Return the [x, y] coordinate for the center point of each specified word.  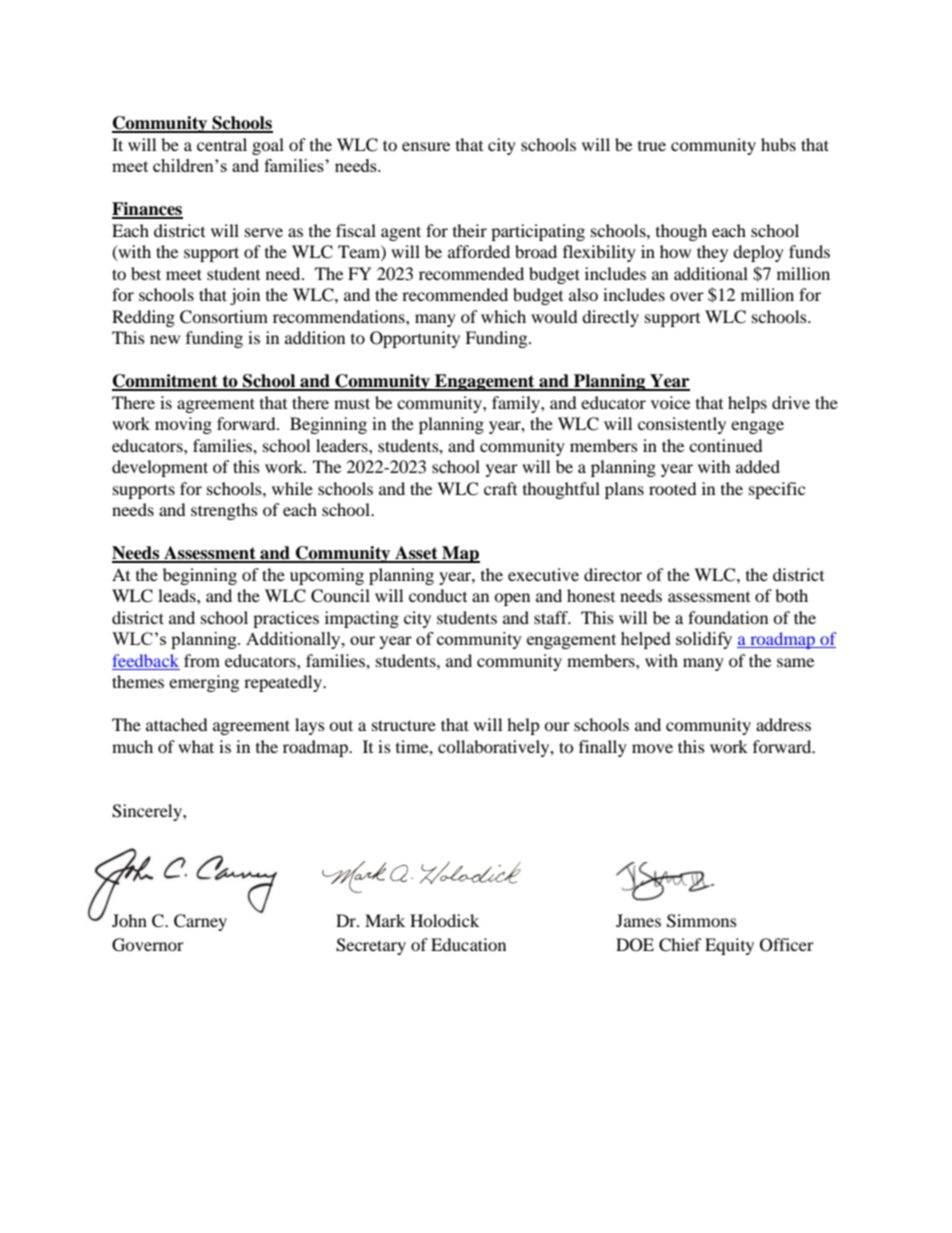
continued [726, 445]
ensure [426, 146]
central [222, 144]
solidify [704, 640]
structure [404, 725]
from [202, 660]
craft [500, 488]
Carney [200, 922]
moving [183, 425]
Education [468, 944]
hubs [778, 144]
